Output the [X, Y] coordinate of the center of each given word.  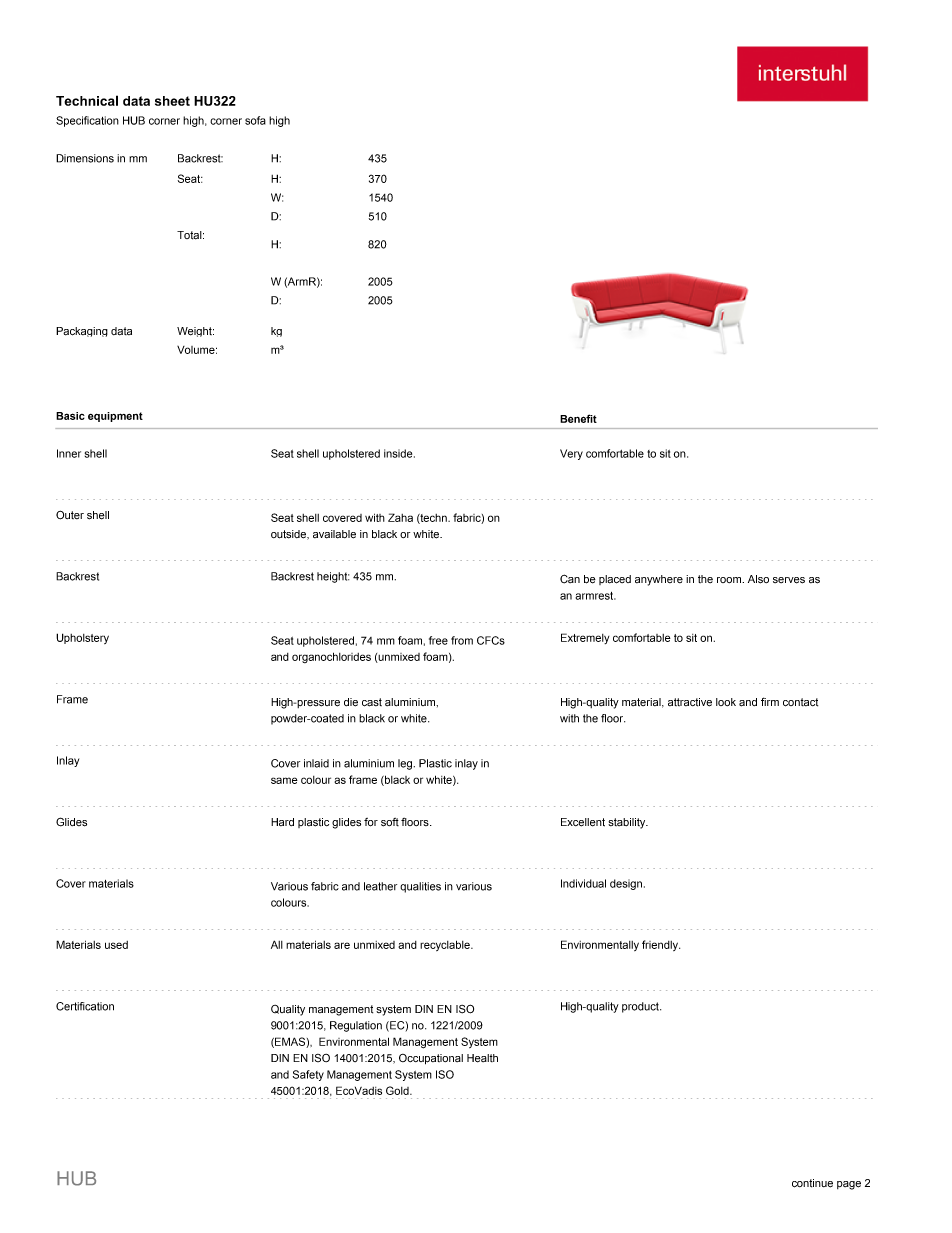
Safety [308, 1075]
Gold [398, 1090]
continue [812, 1183]
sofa [255, 120]
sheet [172, 101]
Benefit [578, 418]
